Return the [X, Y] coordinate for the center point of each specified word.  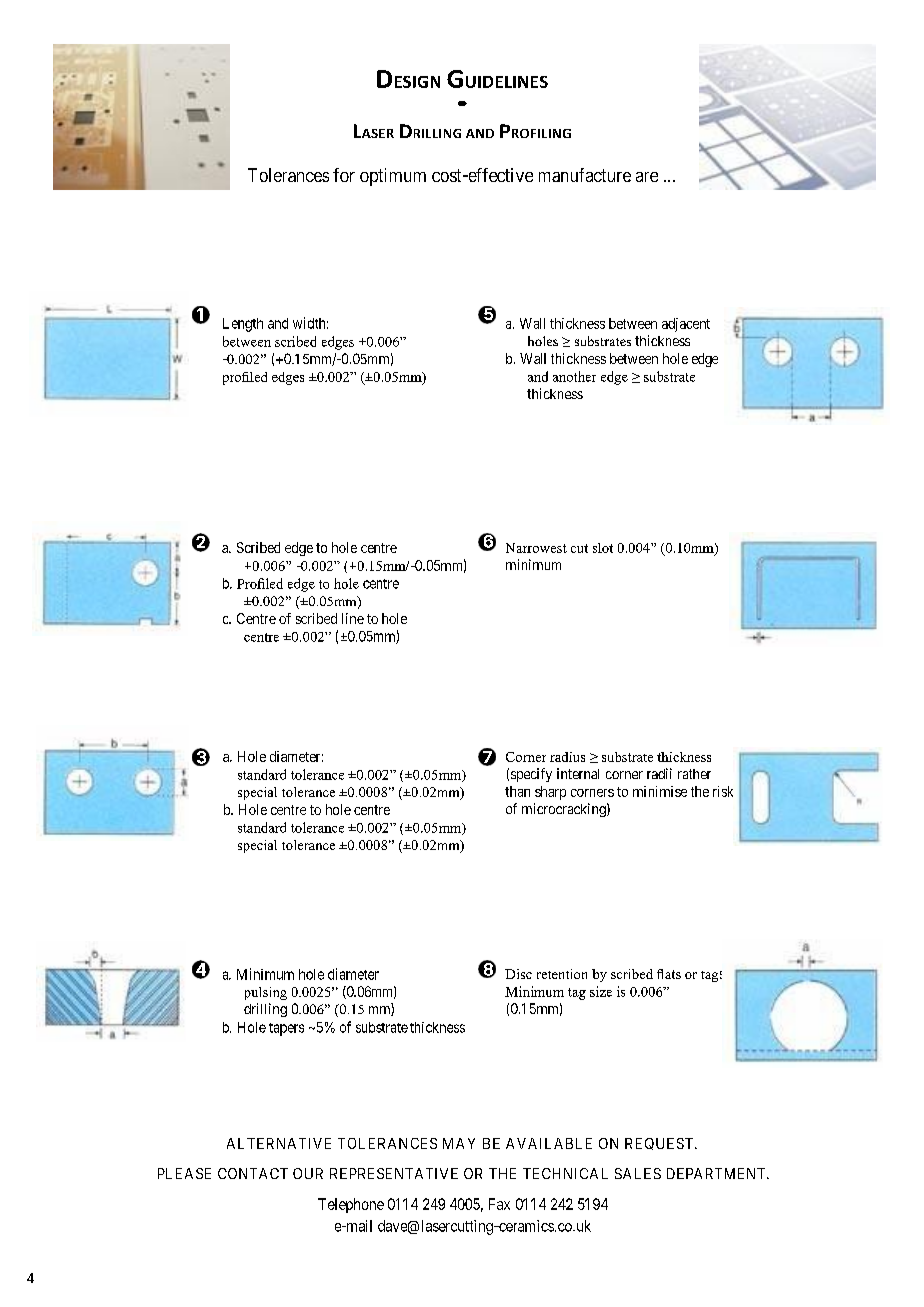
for [344, 175]
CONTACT [253, 1173]
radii [659, 773]
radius [567, 757]
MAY [459, 1143]
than [517, 791]
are [647, 177]
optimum [393, 177]
